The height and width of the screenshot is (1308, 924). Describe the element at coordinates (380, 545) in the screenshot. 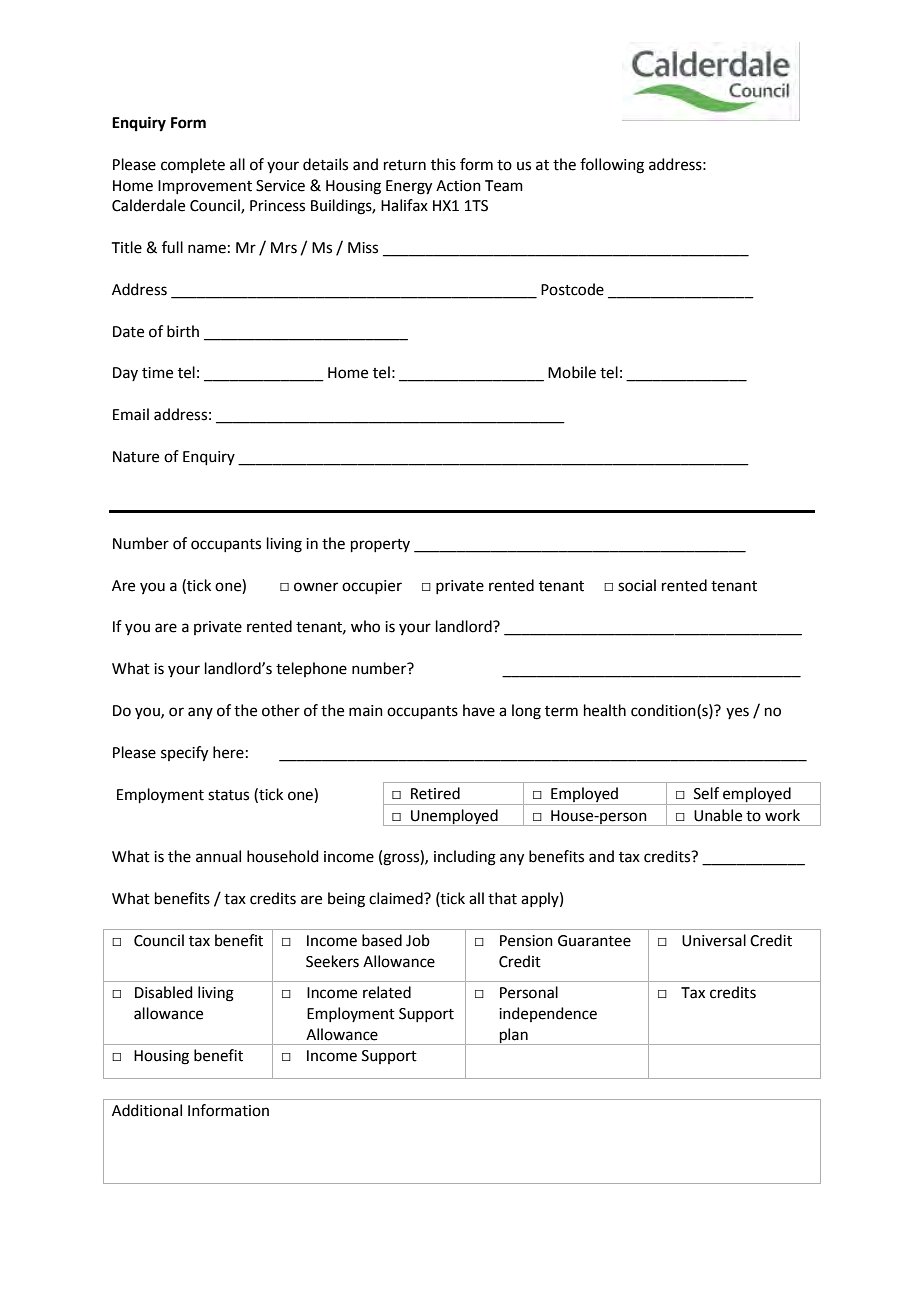

I see `property` at that location.
